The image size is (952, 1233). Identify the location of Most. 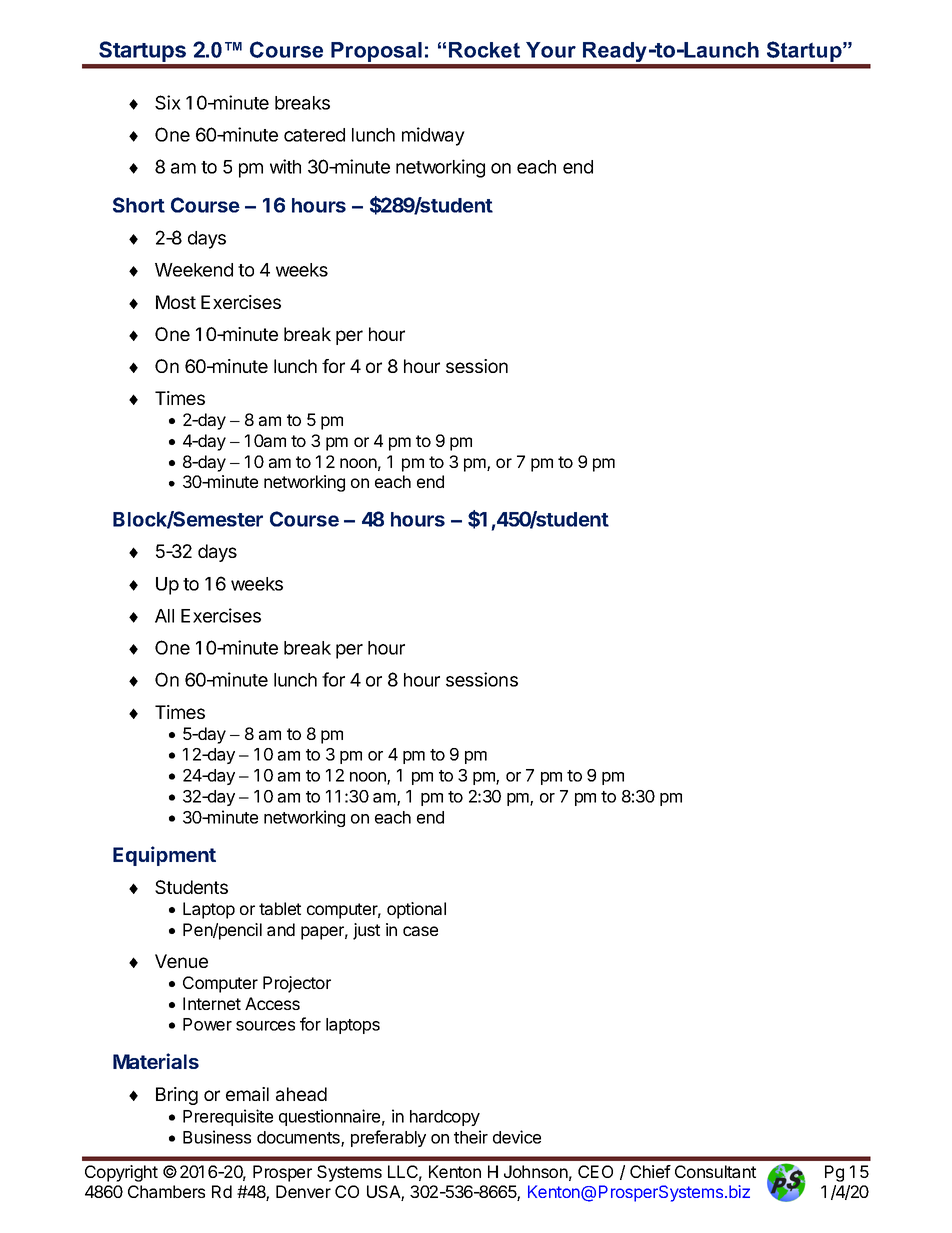
(176, 302).
